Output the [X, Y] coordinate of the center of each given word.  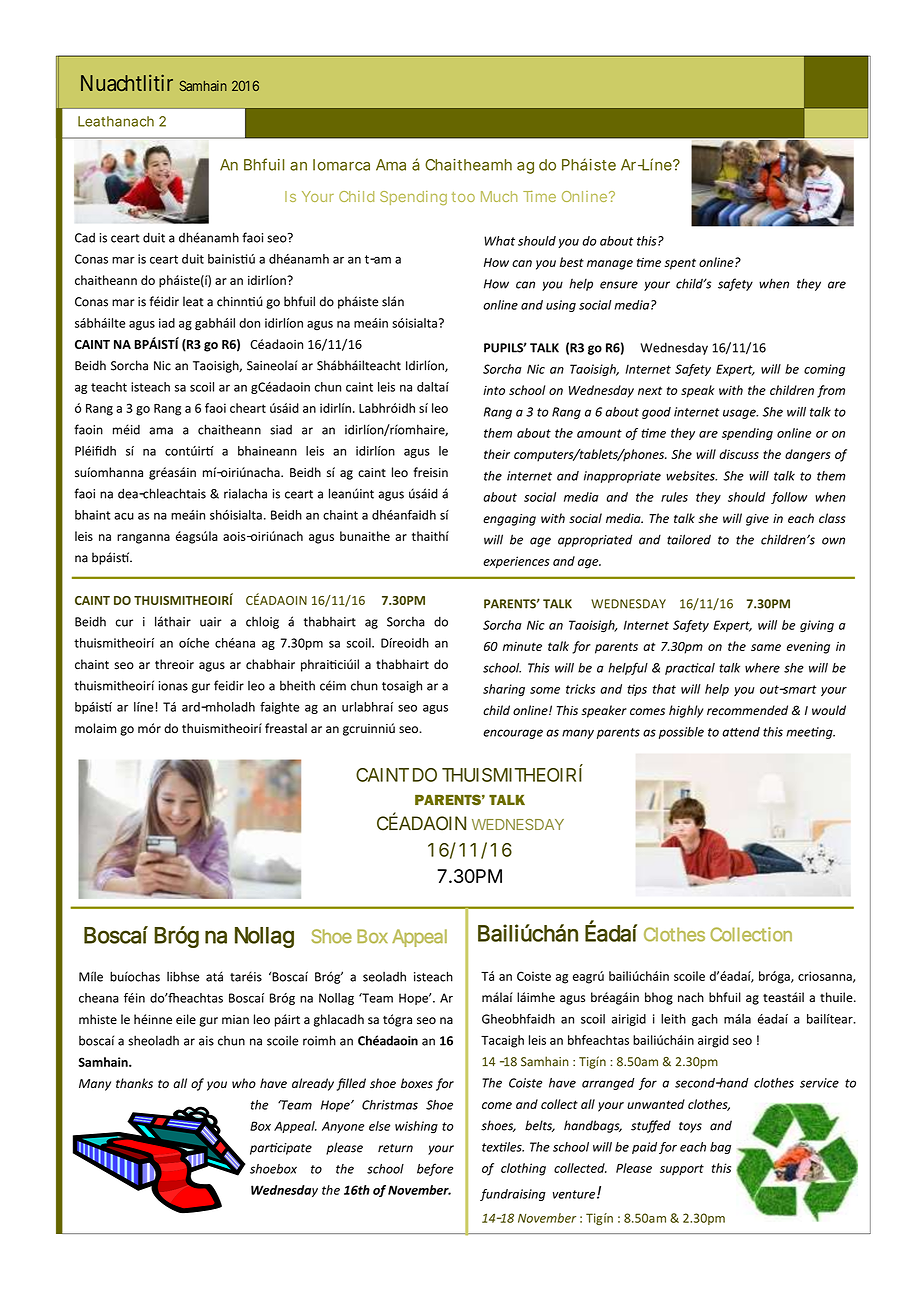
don [249, 323]
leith [673, 1019]
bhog [659, 998]
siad [281, 430]
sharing [504, 690]
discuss [739, 454]
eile [186, 1019]
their [497, 454]
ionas [173, 686]
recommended [747, 710]
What [499, 241]
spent [680, 264]
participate [281, 1149]
